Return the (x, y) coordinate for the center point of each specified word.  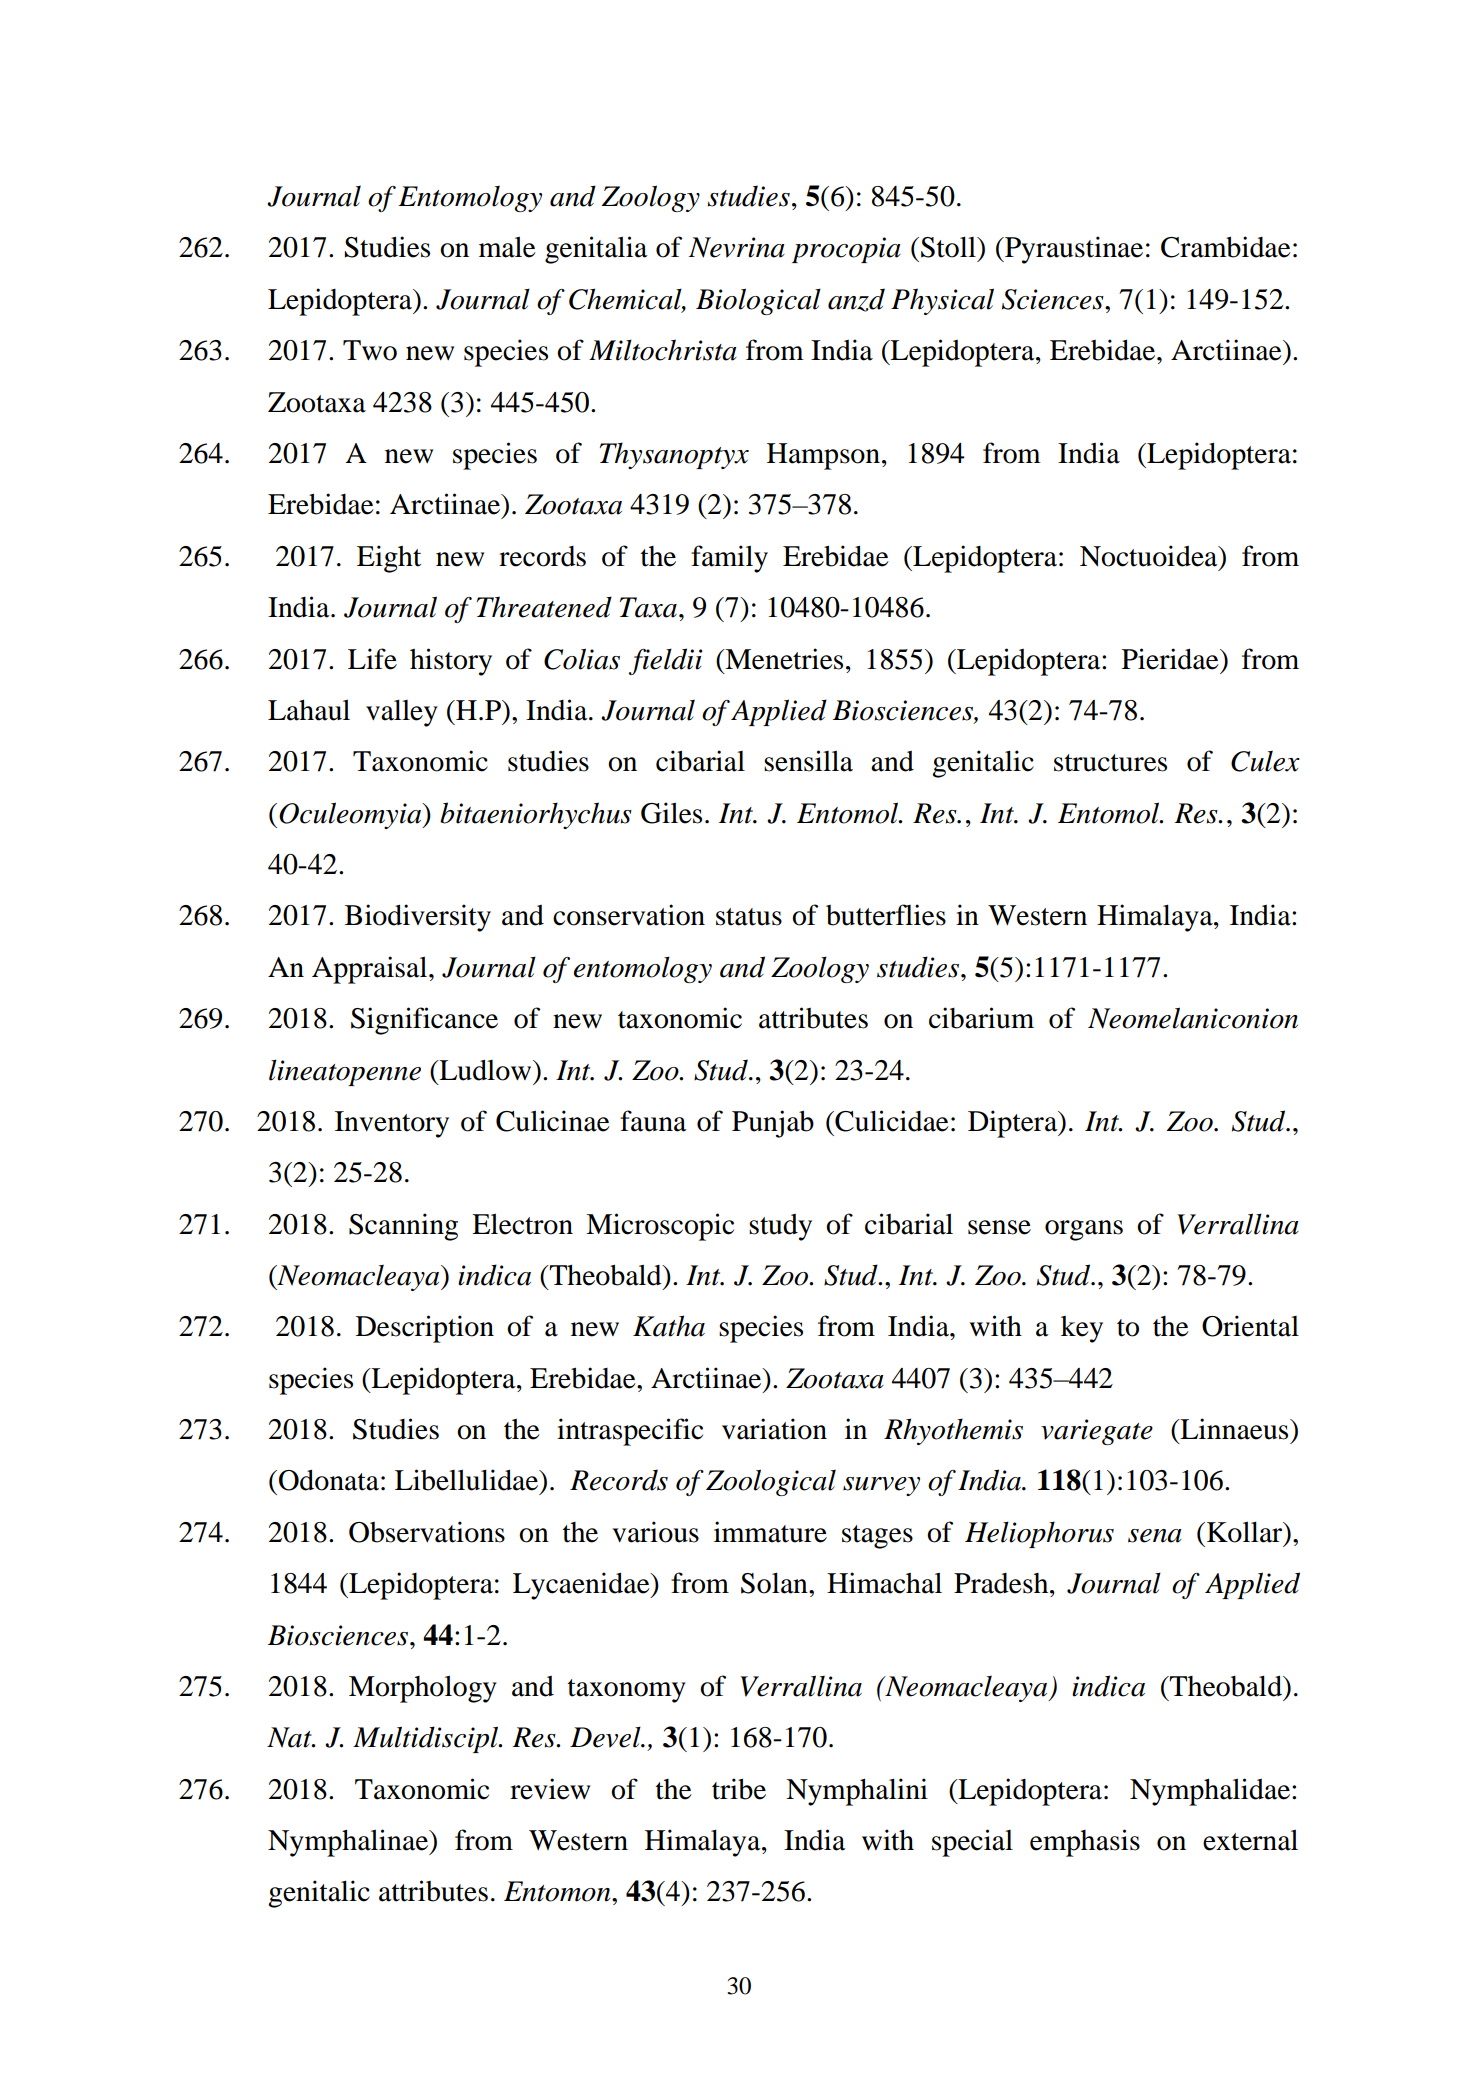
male (507, 247)
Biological (758, 301)
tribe (739, 1789)
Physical (942, 301)
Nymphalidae (1211, 1792)
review (550, 1789)
